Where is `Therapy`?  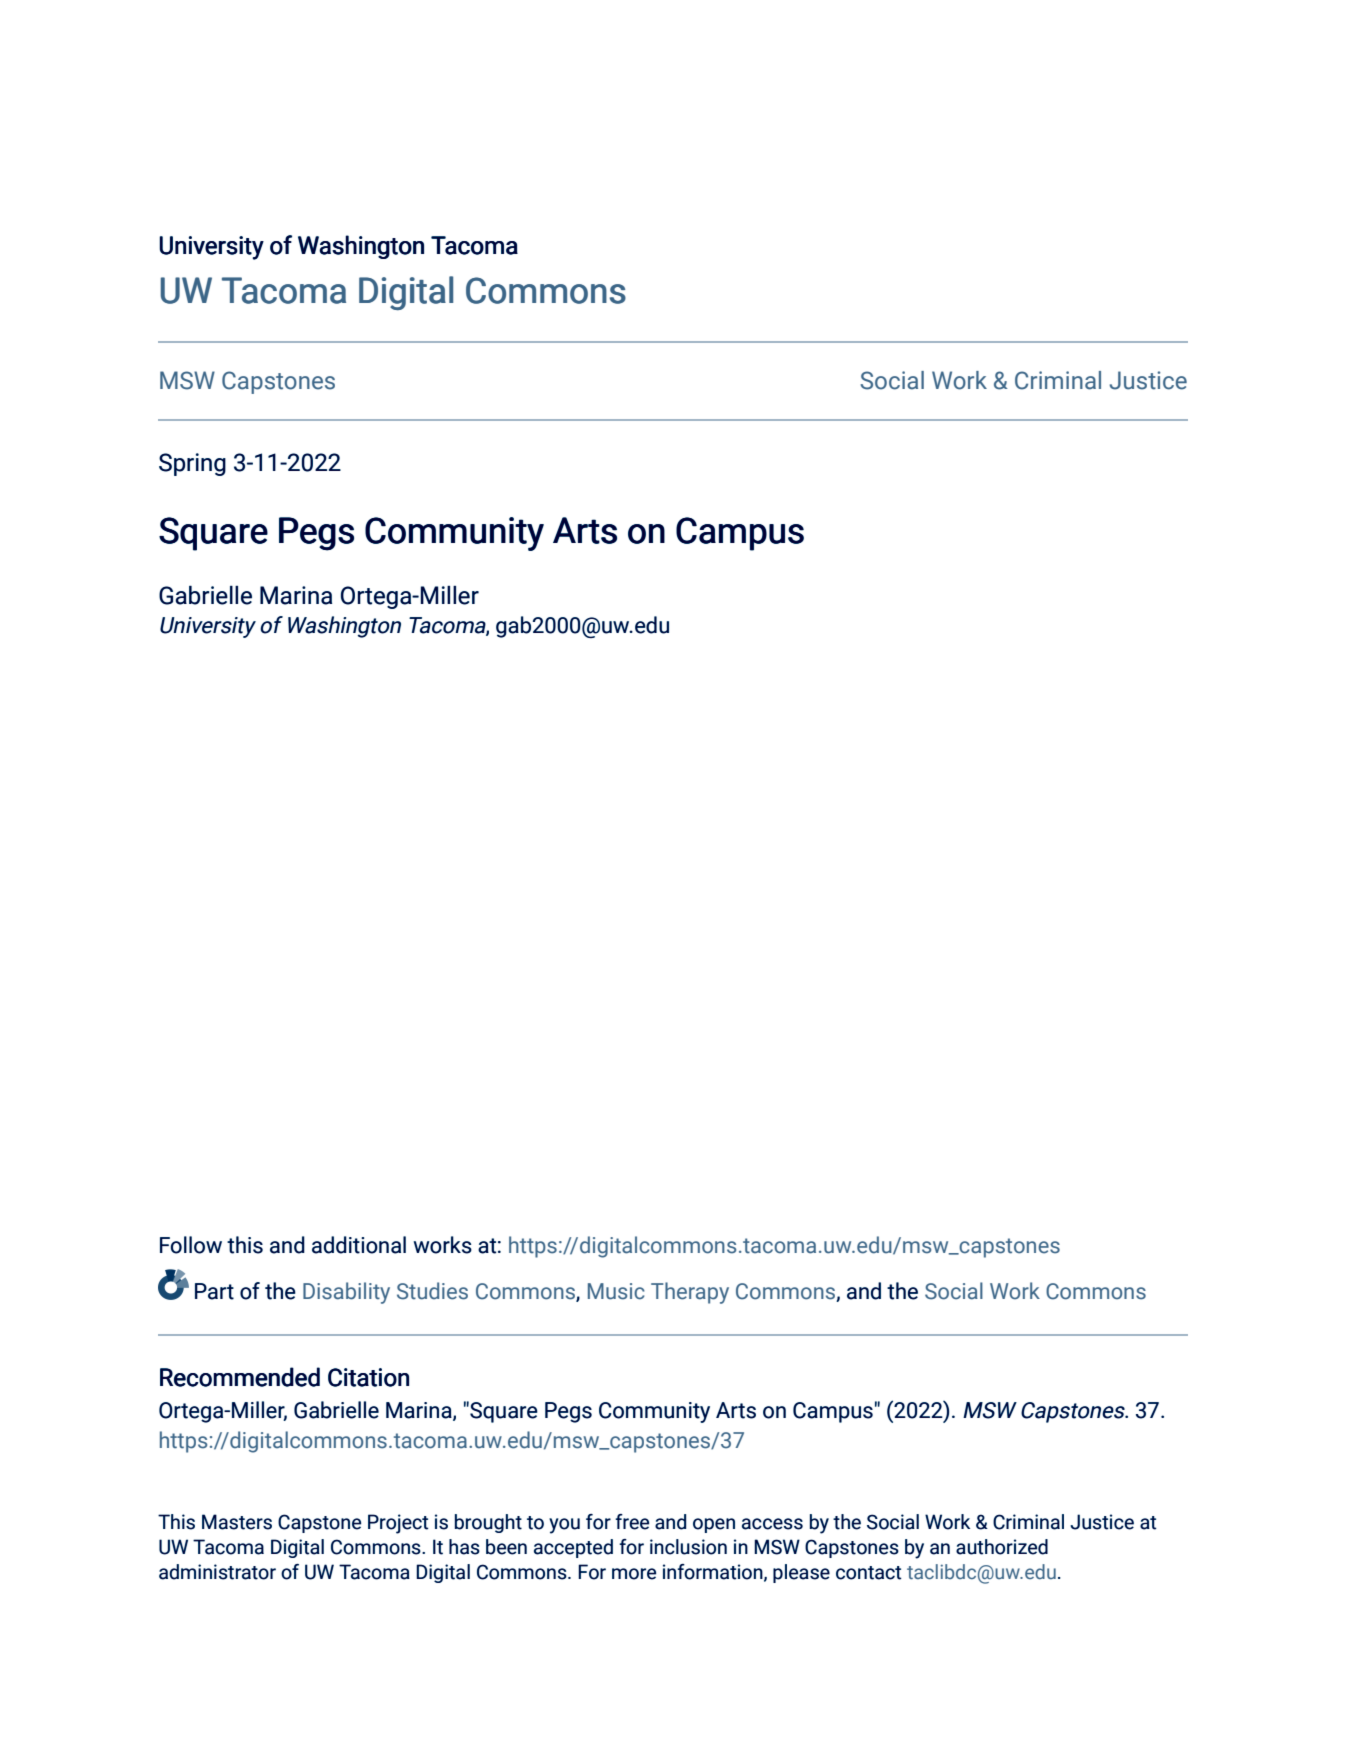
Therapy is located at coordinates (690, 1293).
